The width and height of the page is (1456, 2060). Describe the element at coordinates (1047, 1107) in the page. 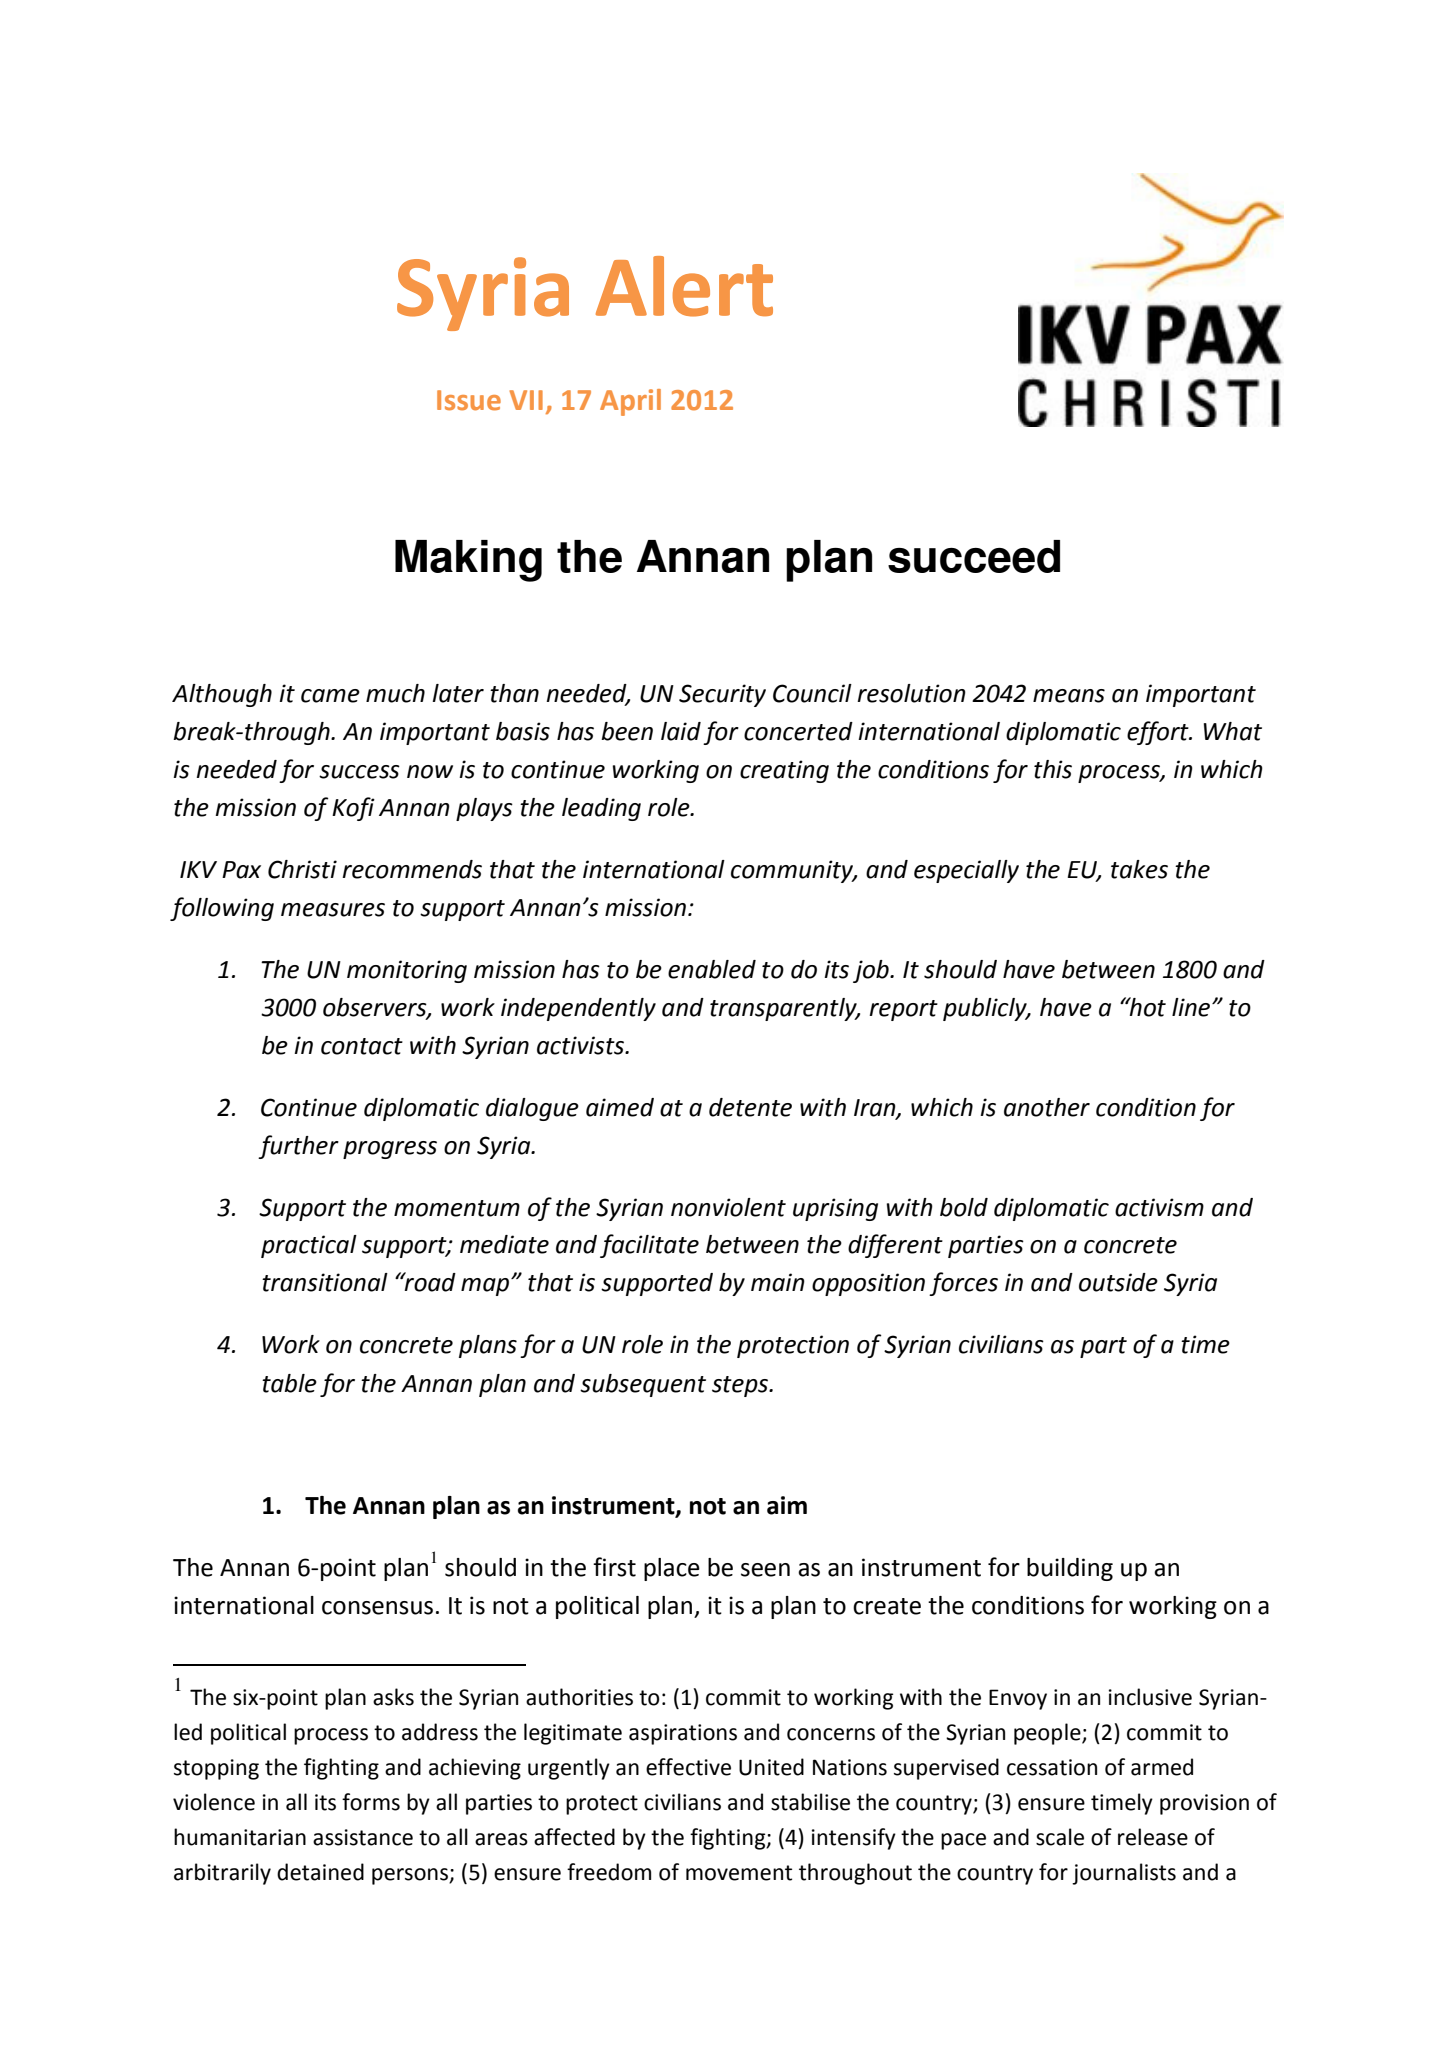

I see `another` at that location.
